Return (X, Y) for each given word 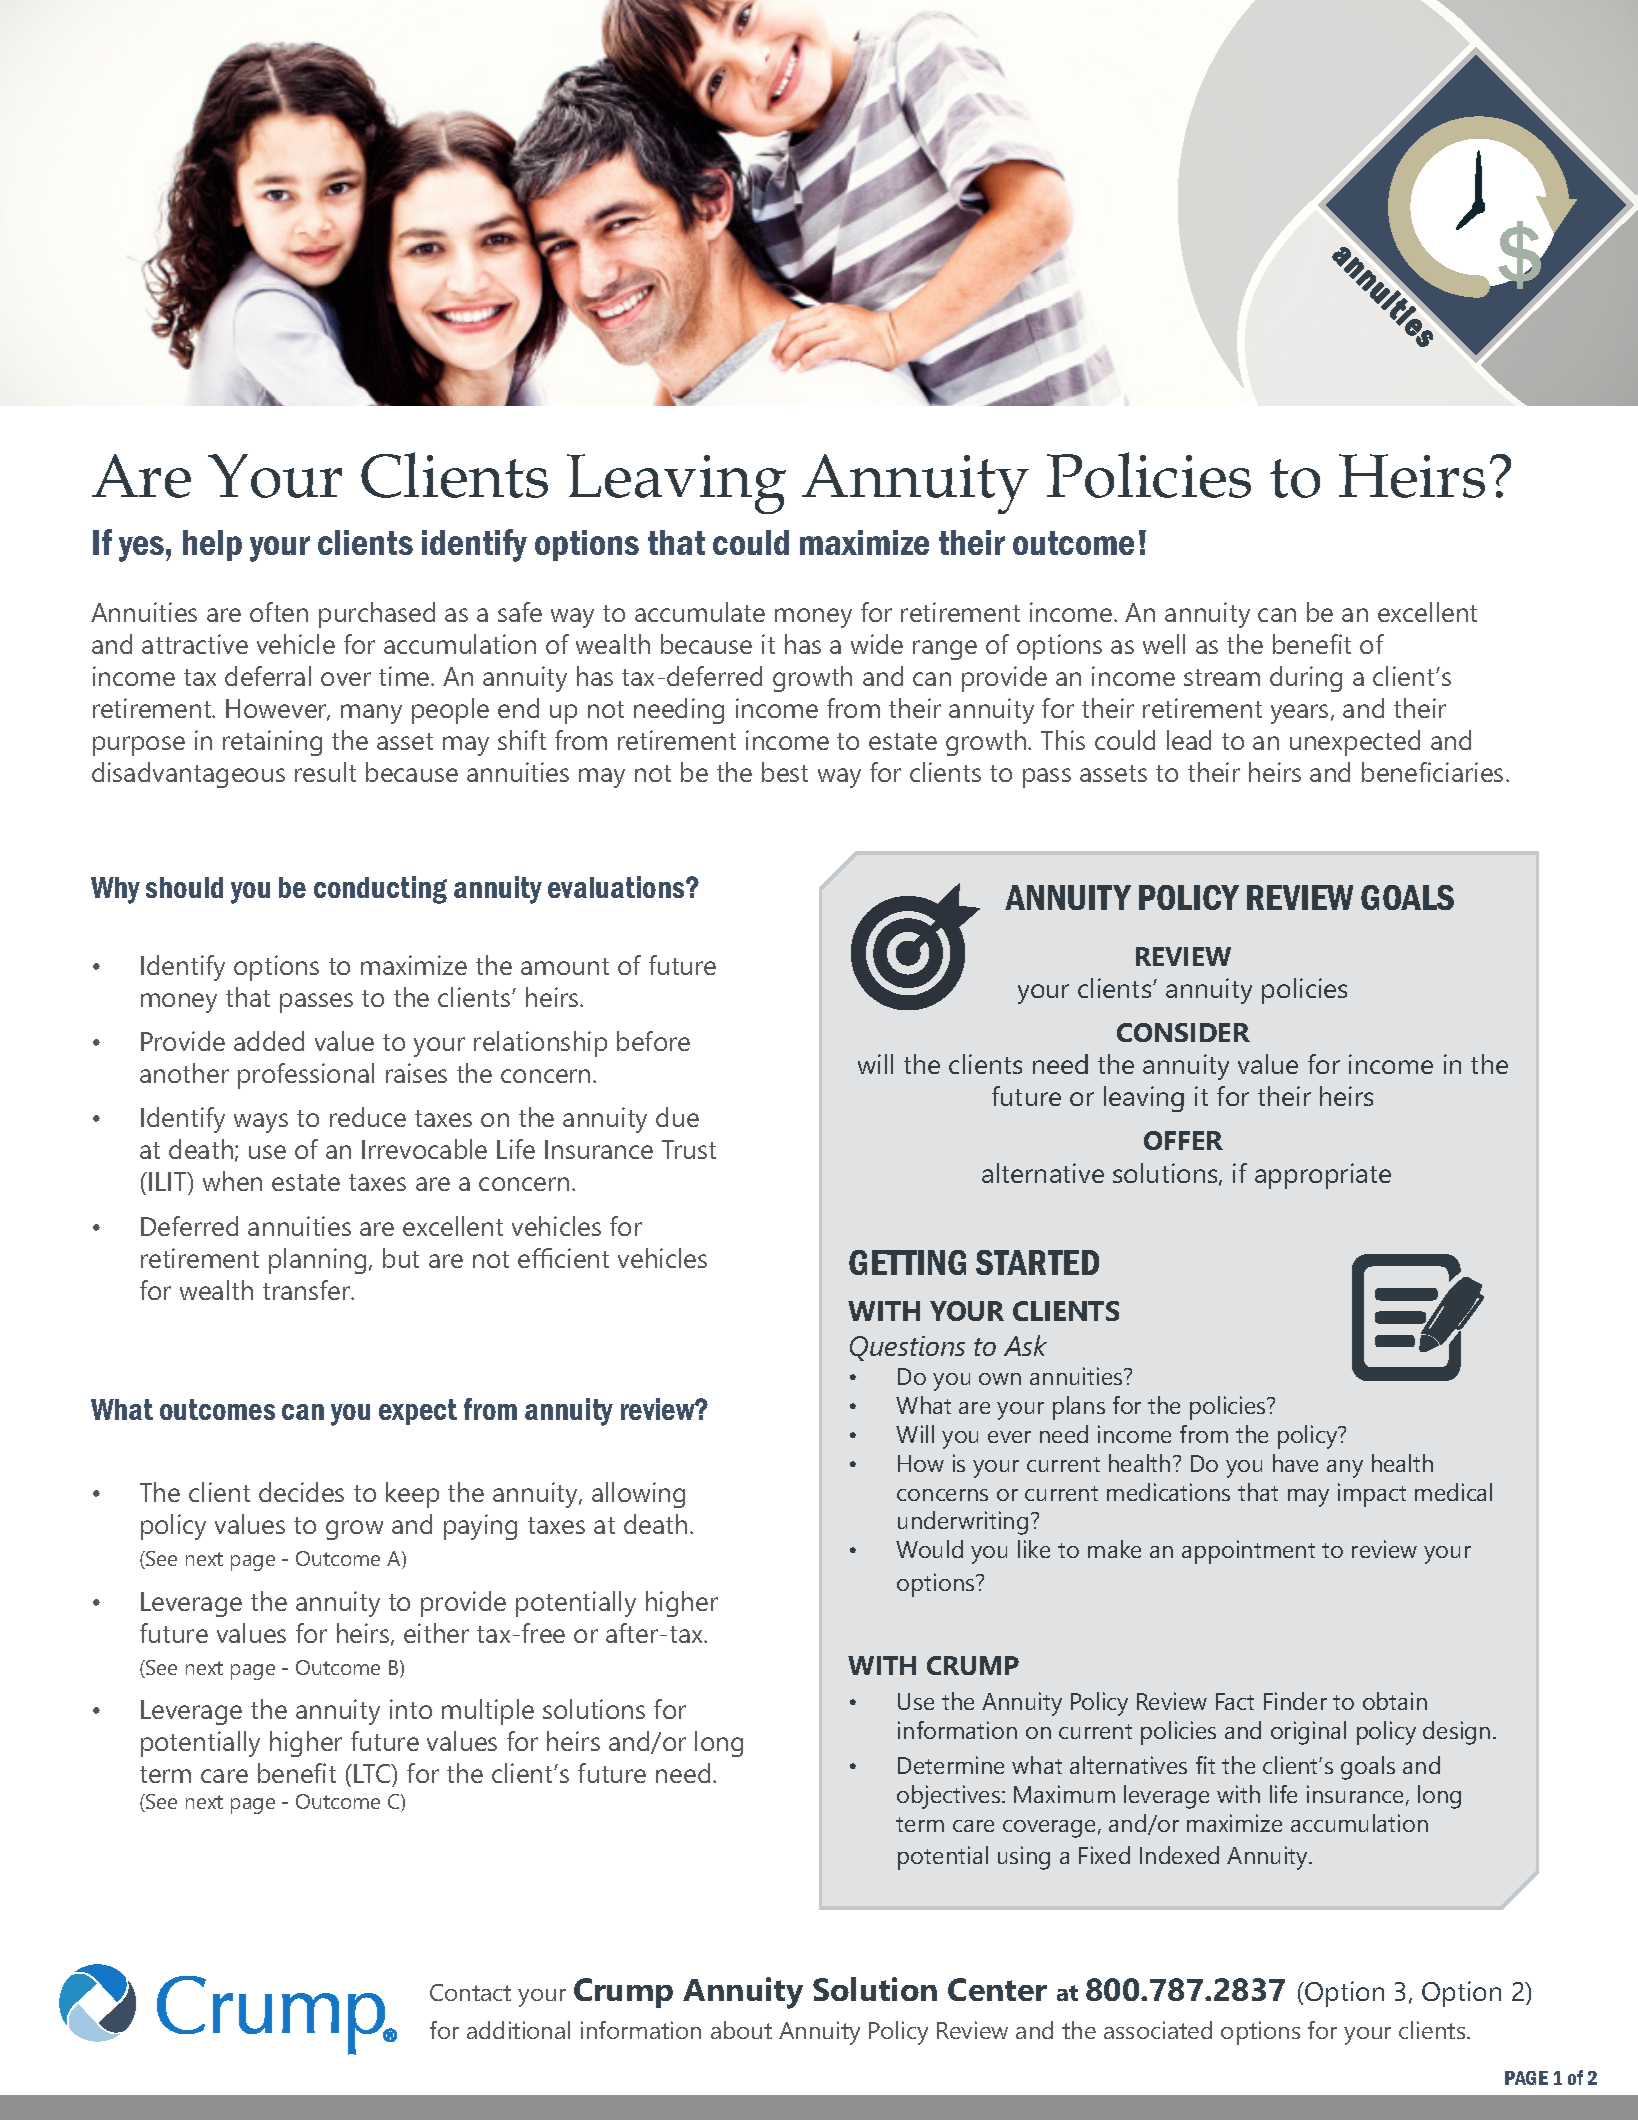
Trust (689, 1149)
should (184, 887)
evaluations (617, 887)
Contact (470, 1992)
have (1295, 1463)
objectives (950, 1797)
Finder (1295, 1701)
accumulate (700, 612)
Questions (907, 1348)
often (279, 612)
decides (301, 1492)
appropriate (1323, 1176)
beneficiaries (1432, 772)
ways (261, 1123)
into (411, 1709)
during (1306, 679)
